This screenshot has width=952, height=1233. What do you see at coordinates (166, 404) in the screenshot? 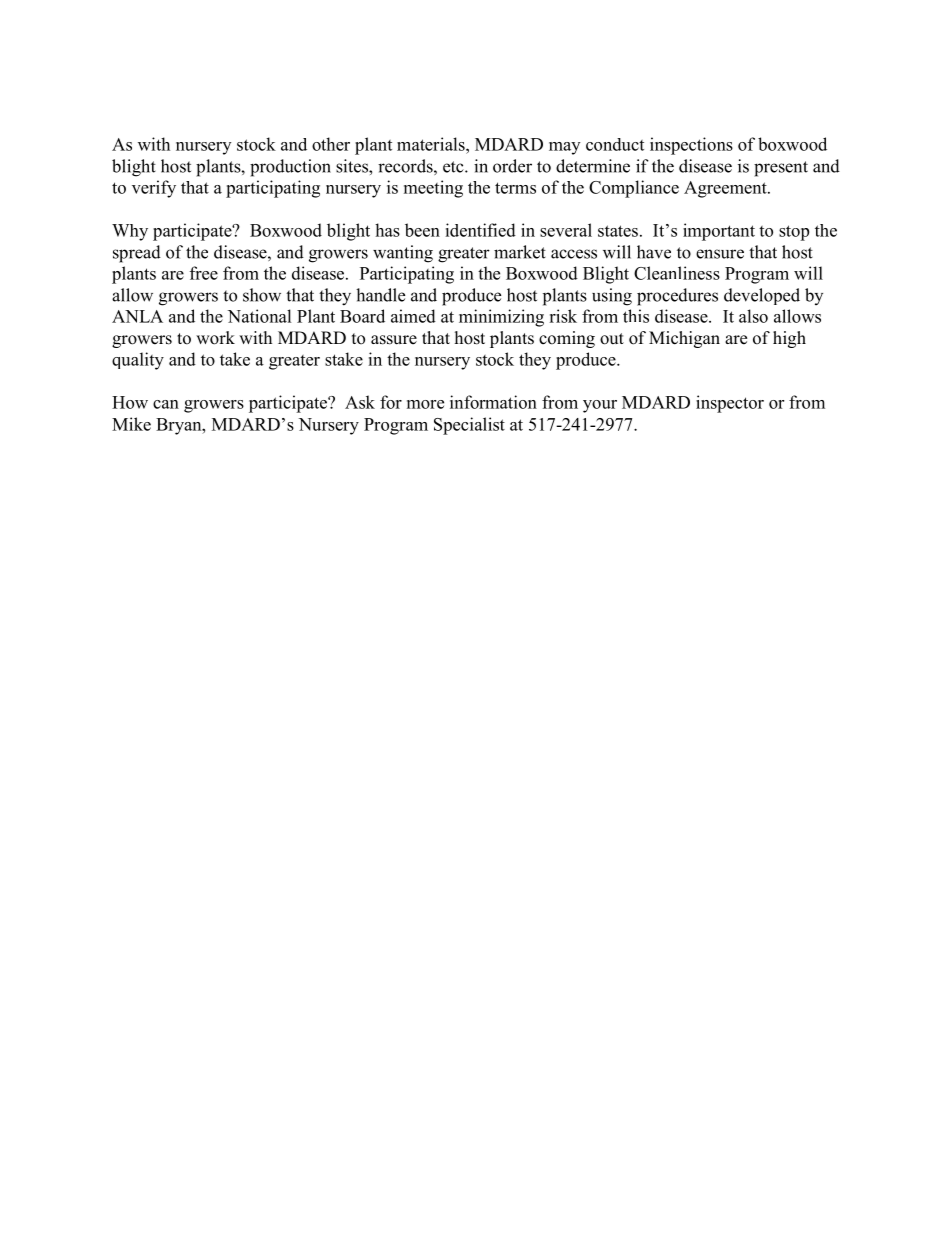
I see `can` at bounding box center [166, 404].
